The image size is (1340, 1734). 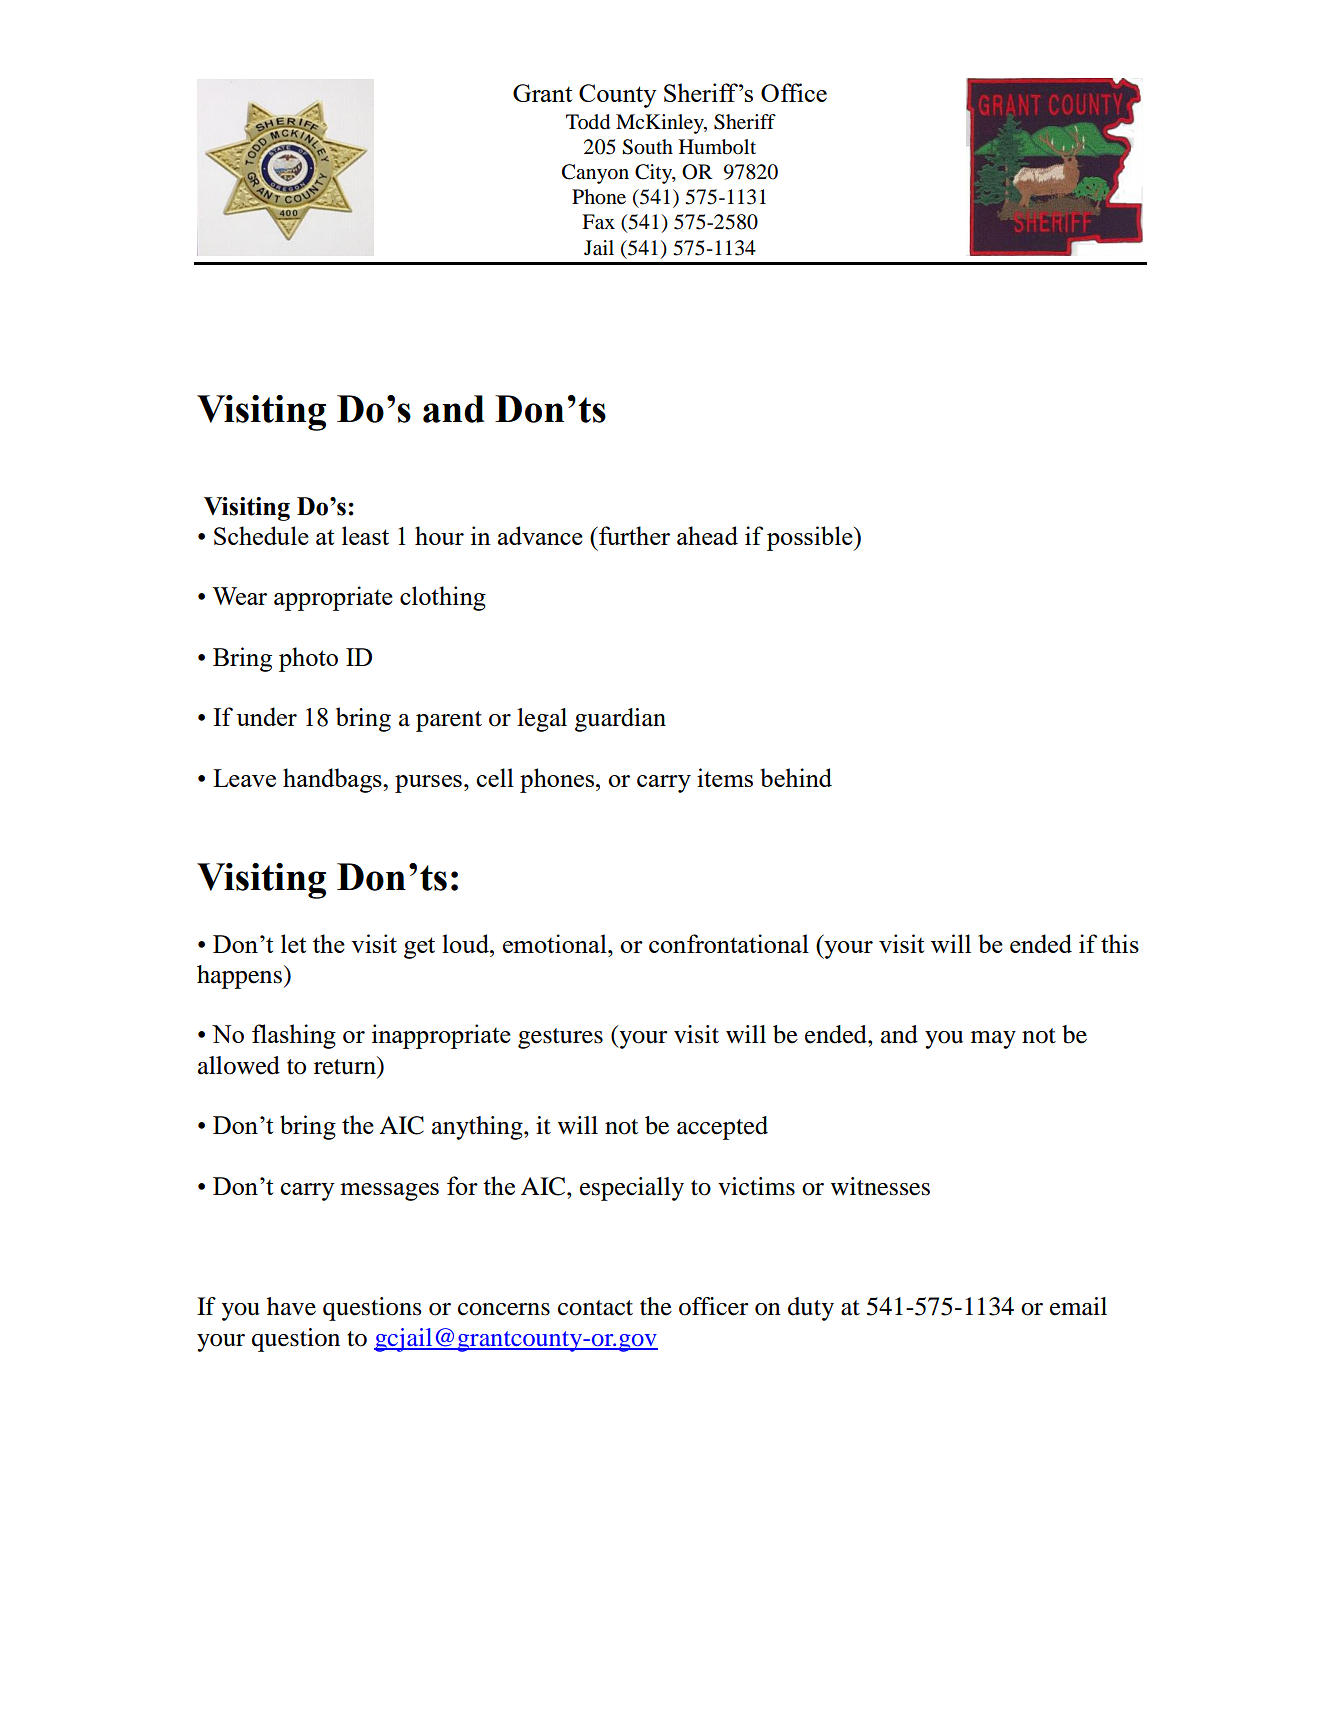 I want to click on email, so click(x=1078, y=1306).
